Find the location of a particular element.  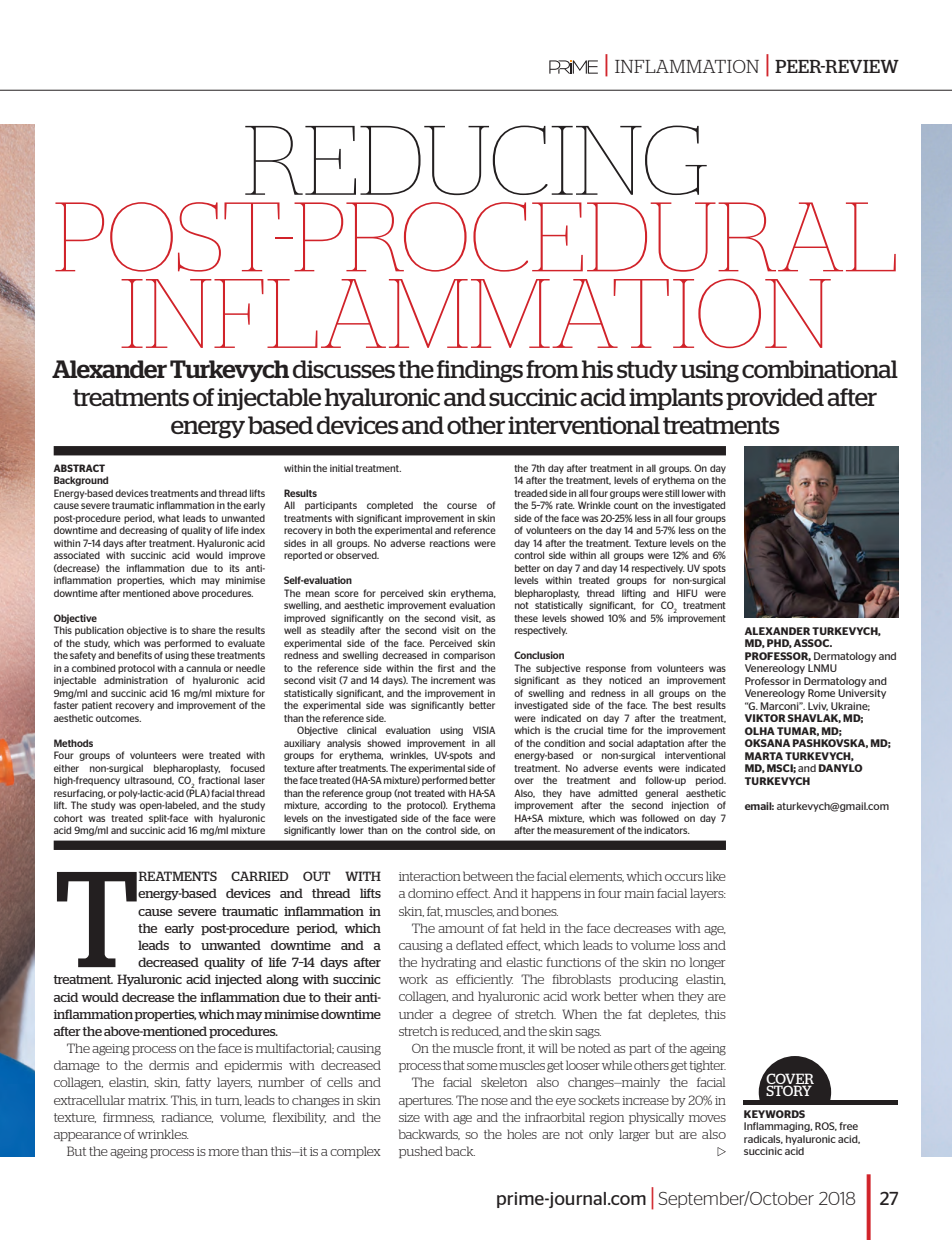

PHD is located at coordinates (779, 643).
